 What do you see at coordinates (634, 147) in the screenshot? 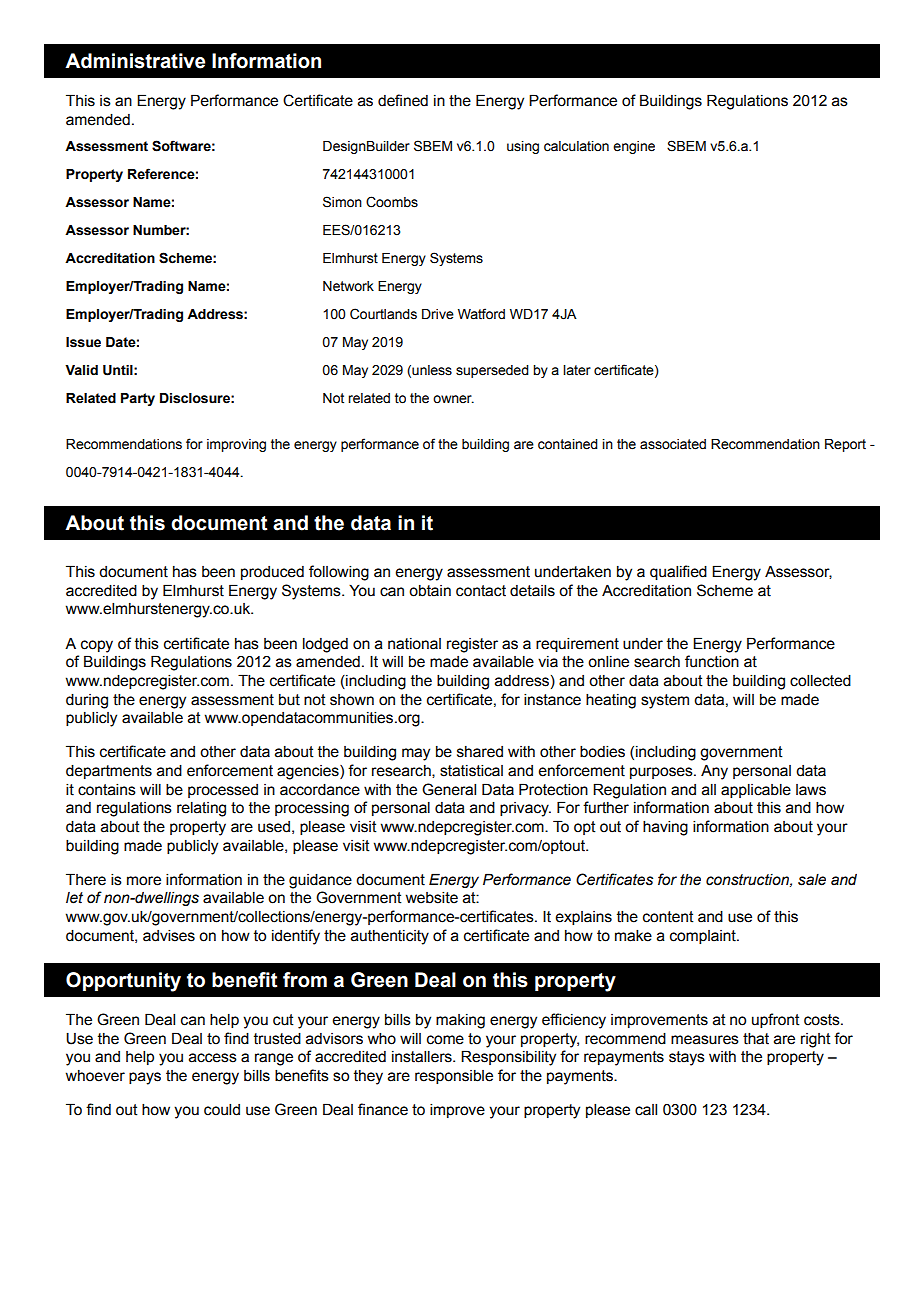
I see `engine` at bounding box center [634, 147].
